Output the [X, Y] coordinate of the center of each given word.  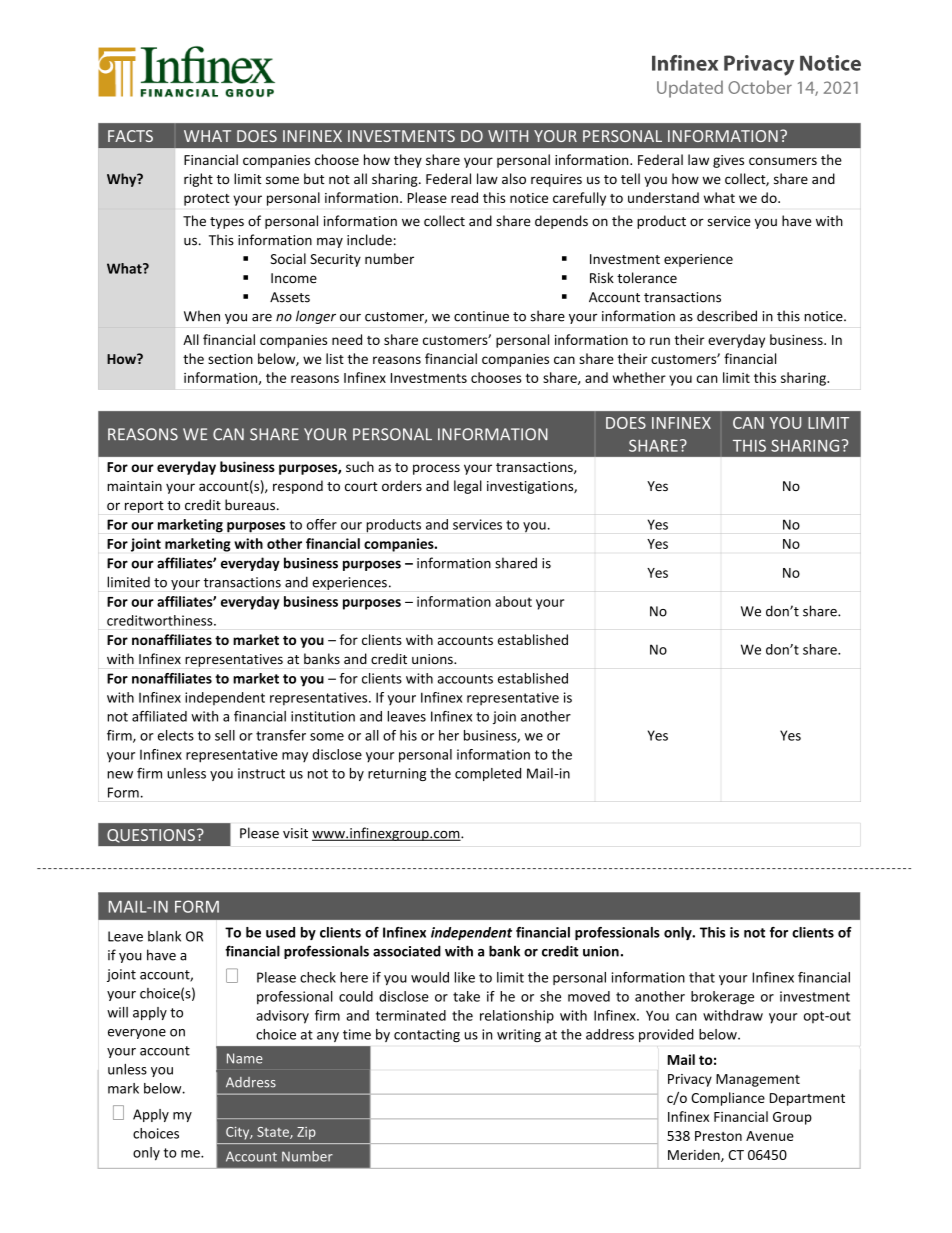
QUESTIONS [151, 836]
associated [407, 951]
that [702, 977]
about [513, 601]
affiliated [159, 716]
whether [639, 377]
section [230, 359]
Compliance [728, 1099]
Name [245, 1058]
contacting [427, 1035]
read [464, 197]
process [436, 469]
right [198, 180]
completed [488, 774]
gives [728, 161]
